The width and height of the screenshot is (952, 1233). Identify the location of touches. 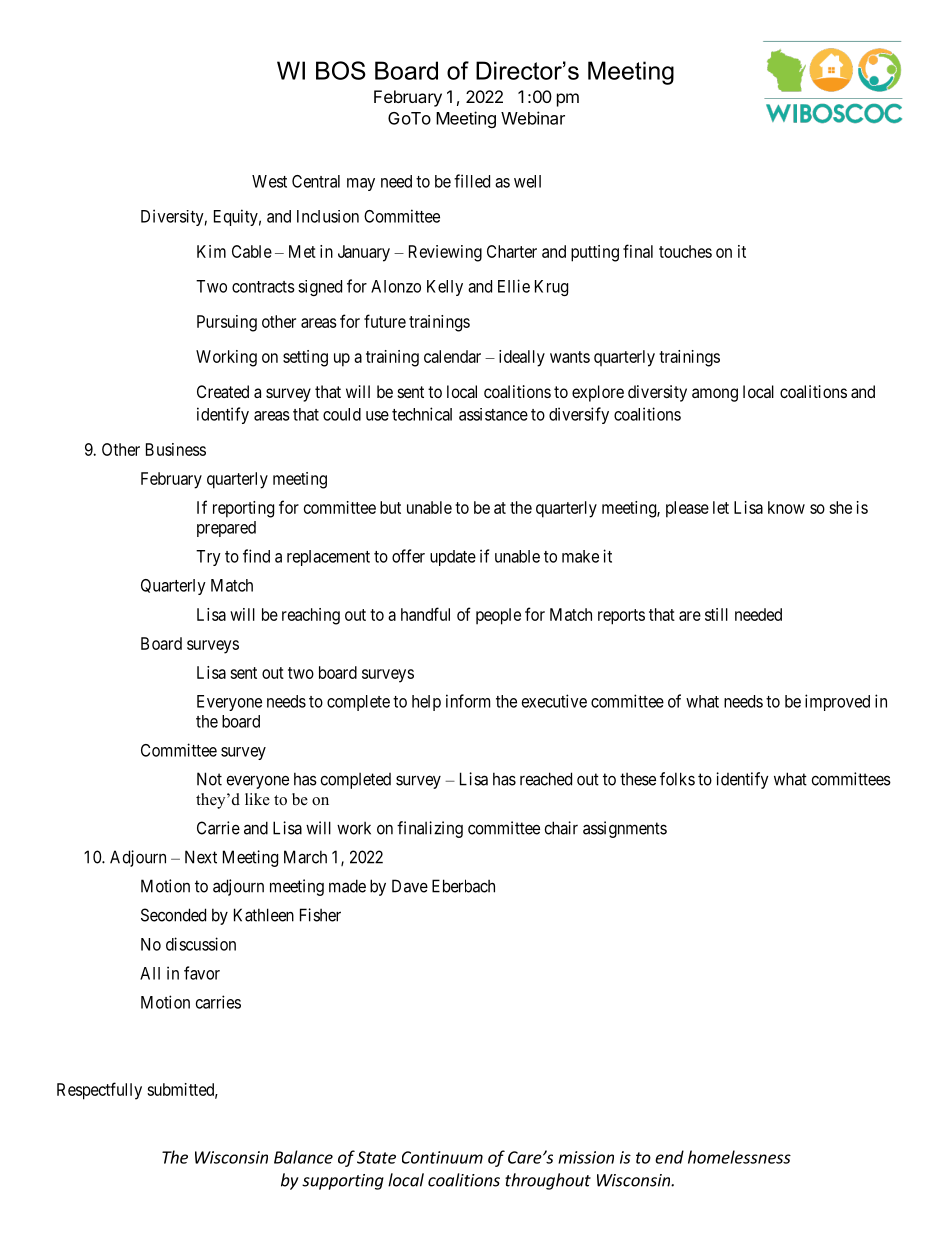
(685, 251).
